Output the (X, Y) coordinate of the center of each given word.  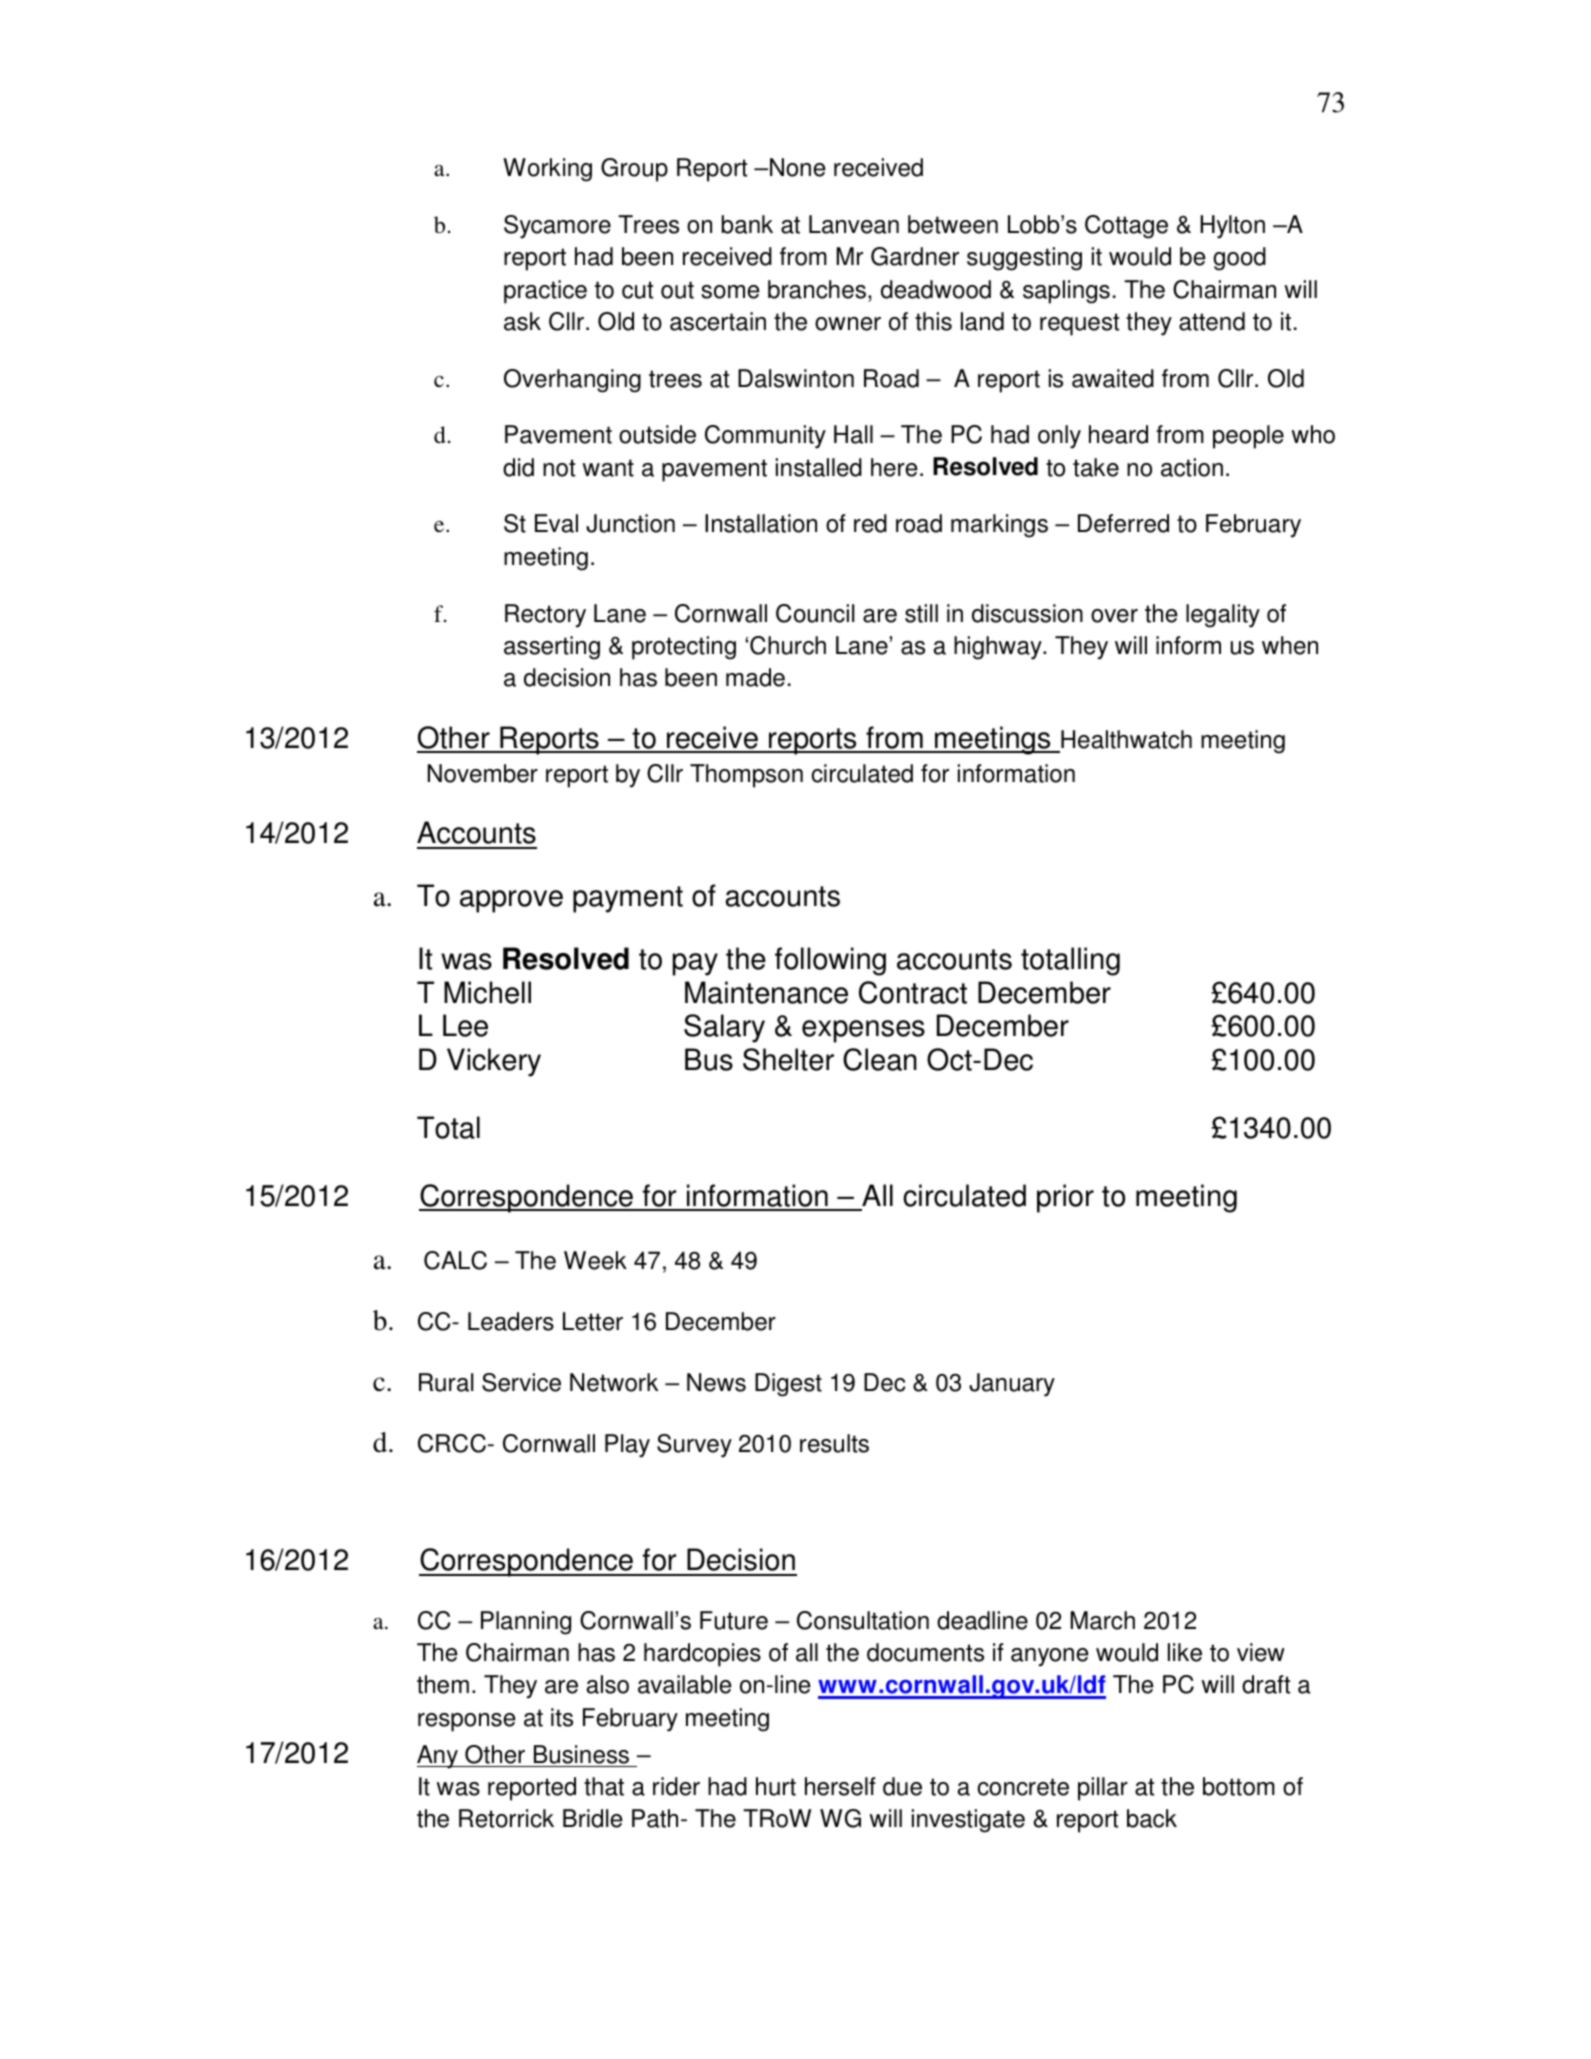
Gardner (915, 256)
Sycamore (557, 227)
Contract (913, 992)
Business (581, 1754)
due (902, 1786)
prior (1065, 1198)
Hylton (1232, 227)
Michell (487, 992)
